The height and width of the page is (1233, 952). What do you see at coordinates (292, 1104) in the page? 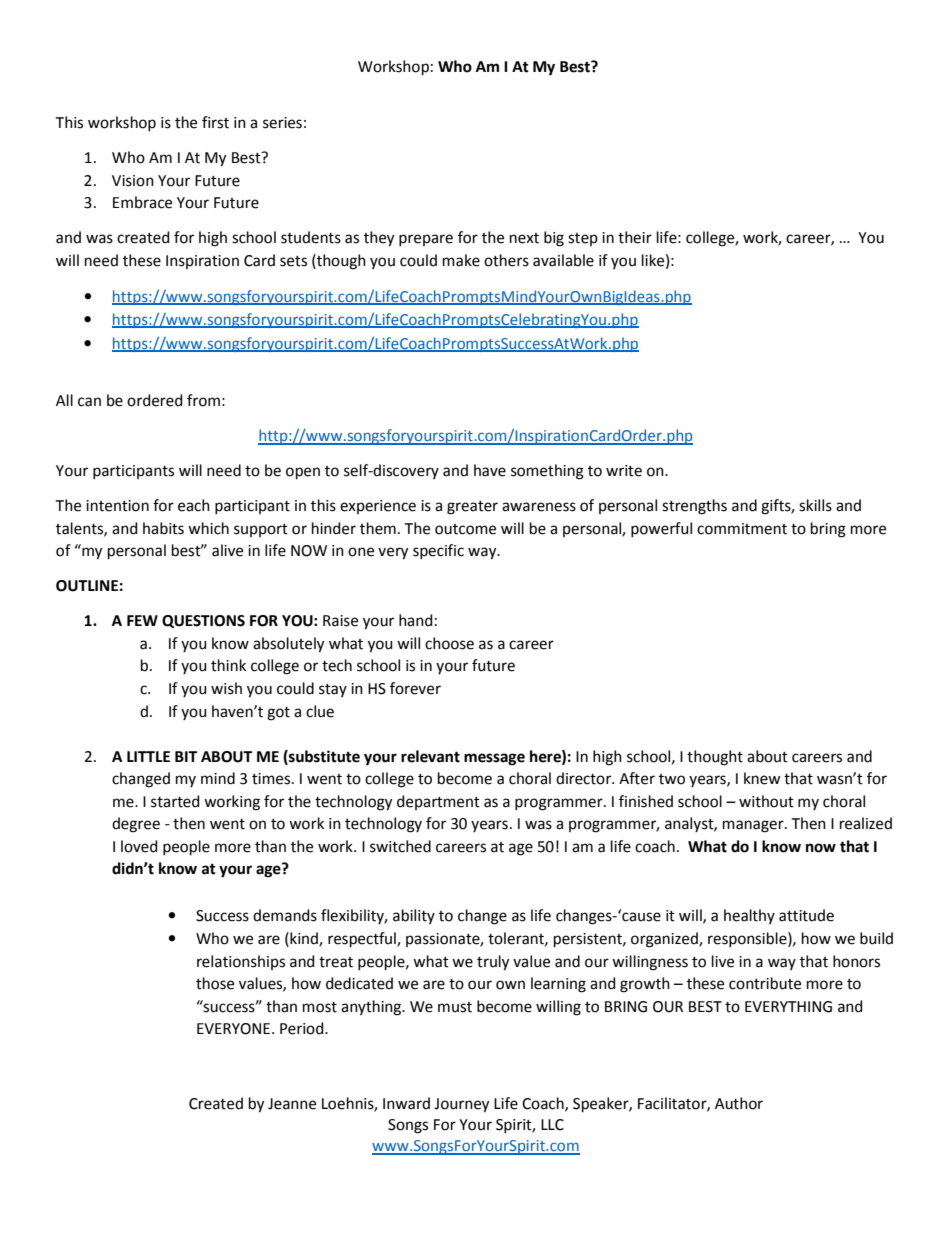
I see `Jeanne` at bounding box center [292, 1104].
